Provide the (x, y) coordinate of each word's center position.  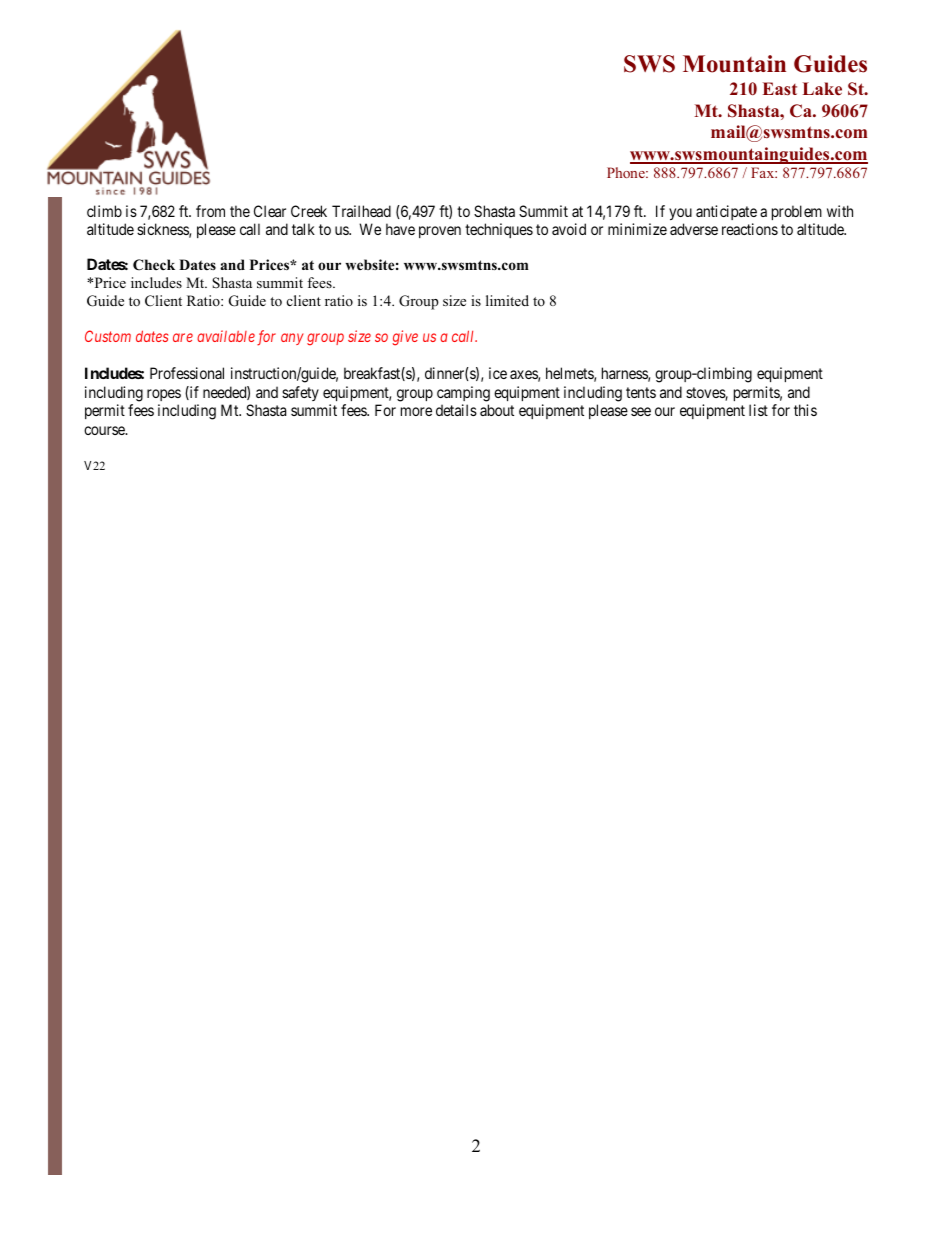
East (780, 89)
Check (154, 265)
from (210, 211)
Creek (309, 211)
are (183, 337)
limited (507, 300)
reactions (750, 229)
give (405, 338)
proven (440, 232)
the (240, 211)
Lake (822, 89)
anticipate (726, 212)
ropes (164, 395)
